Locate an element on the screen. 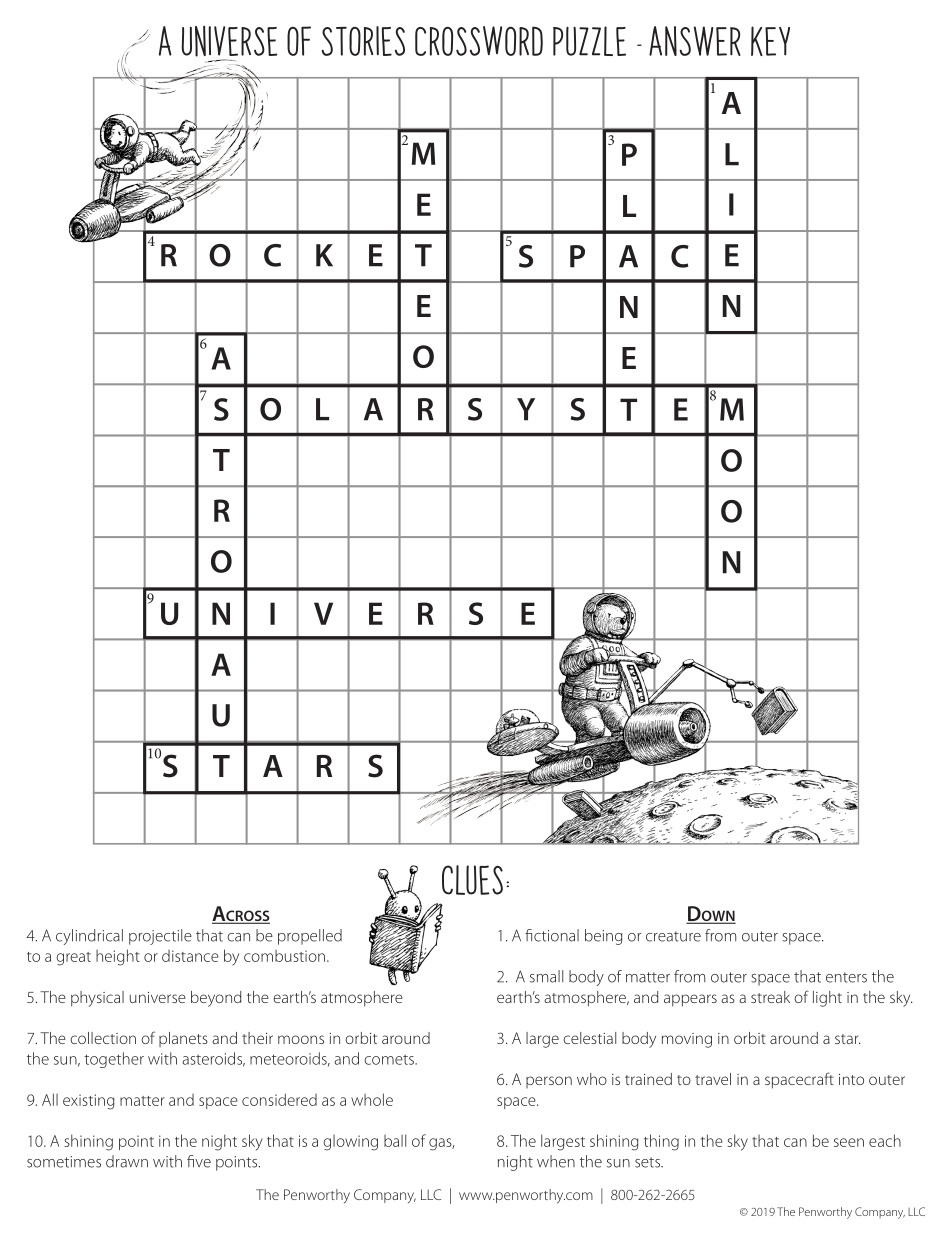 This screenshot has height=1233, width=952. ANSWER is located at coordinates (695, 41).
